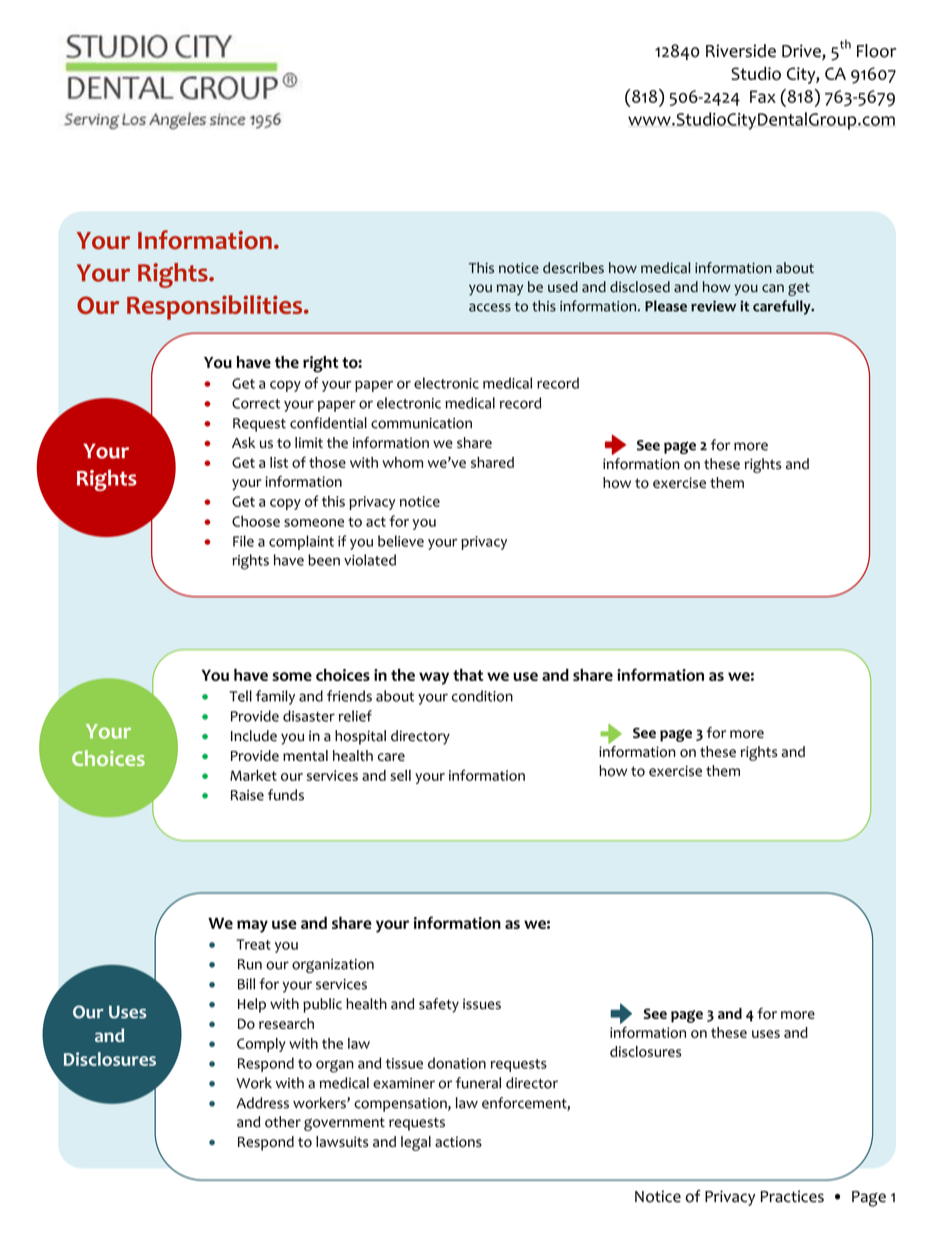 This screenshot has width=952, height=1233. Describe the element at coordinates (468, 675) in the screenshot. I see `that` at that location.
